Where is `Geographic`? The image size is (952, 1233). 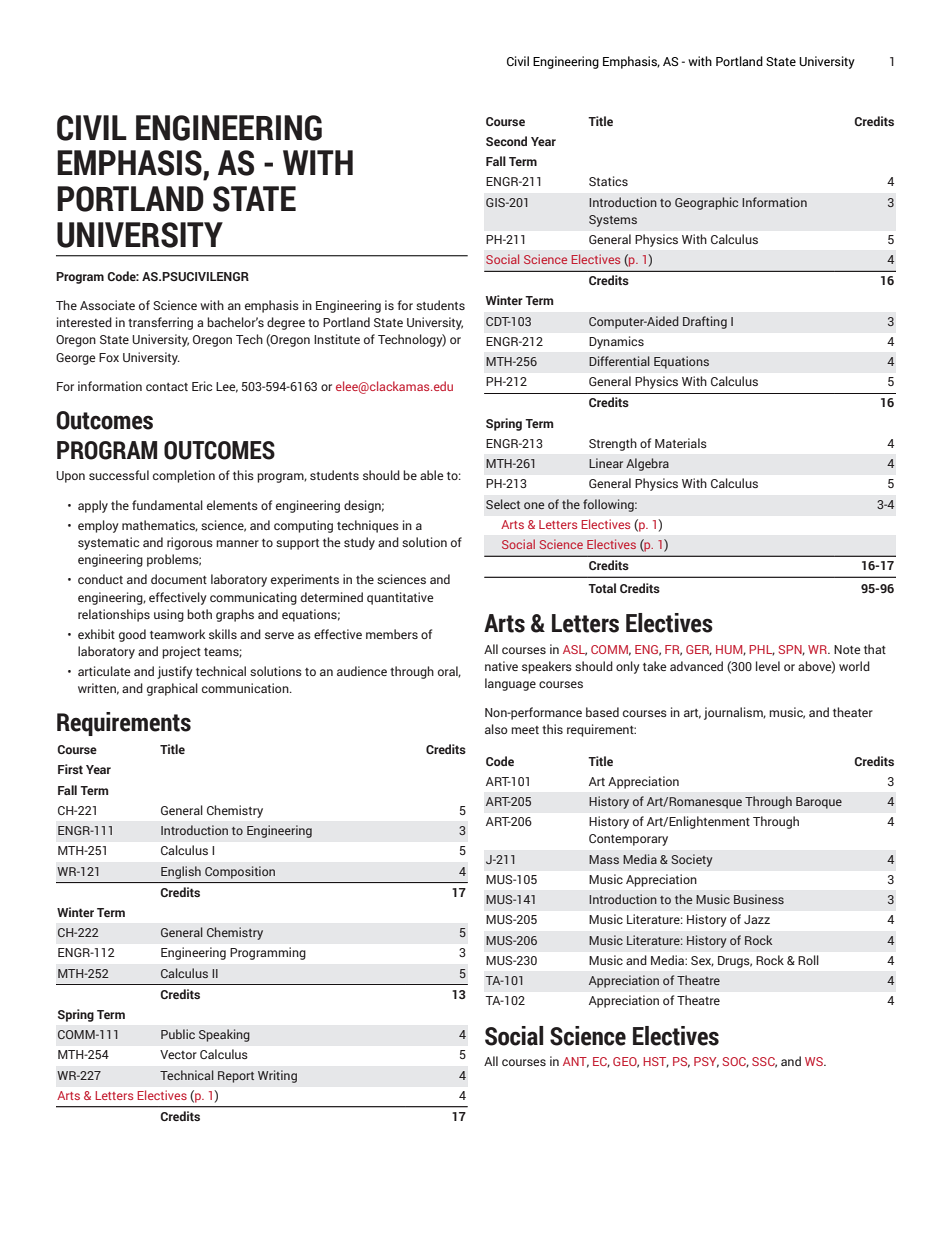
Geographic is located at coordinates (706, 203).
